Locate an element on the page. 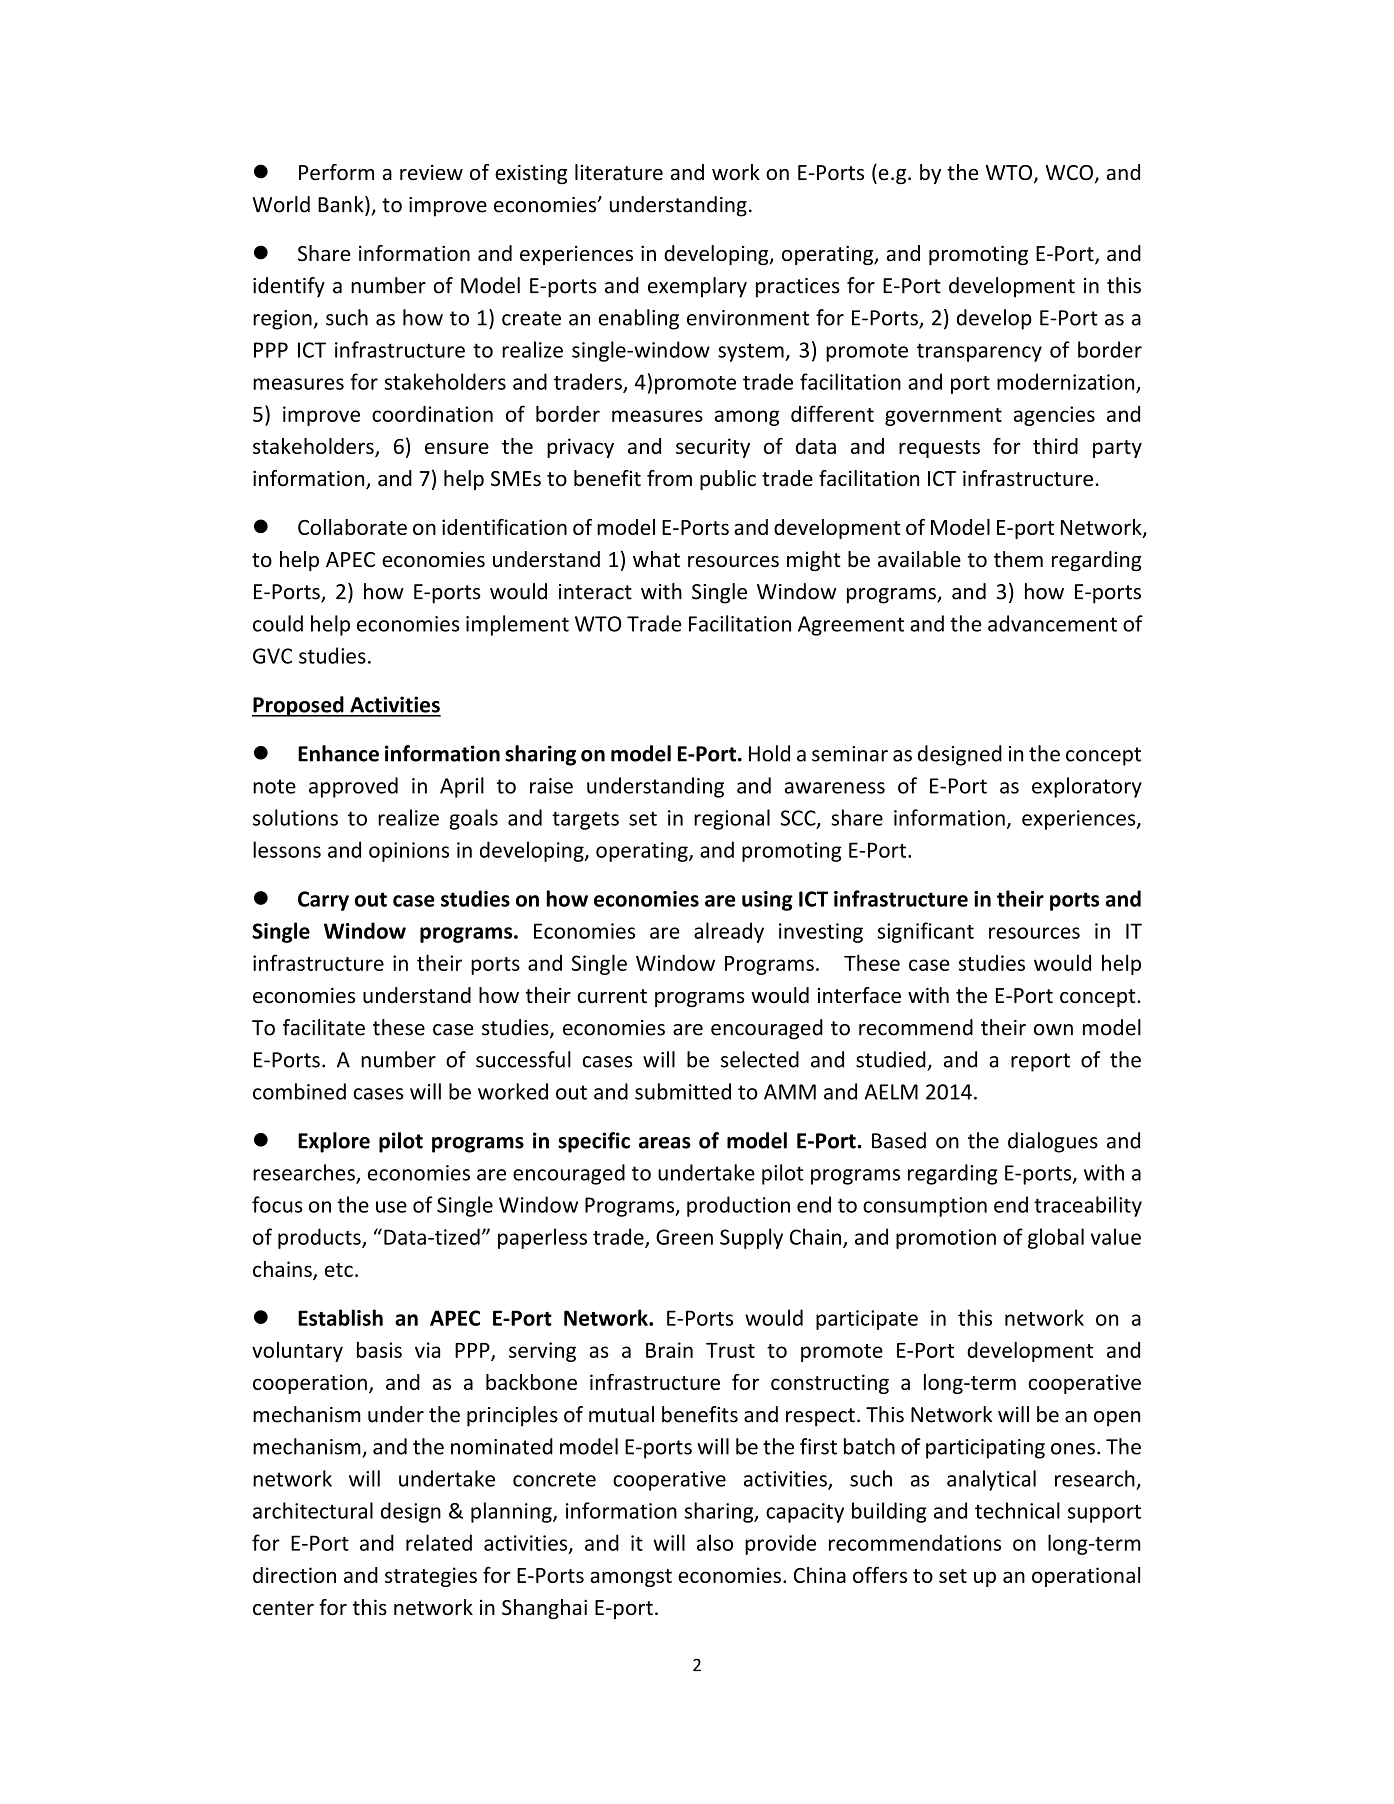  Green is located at coordinates (684, 1237).
